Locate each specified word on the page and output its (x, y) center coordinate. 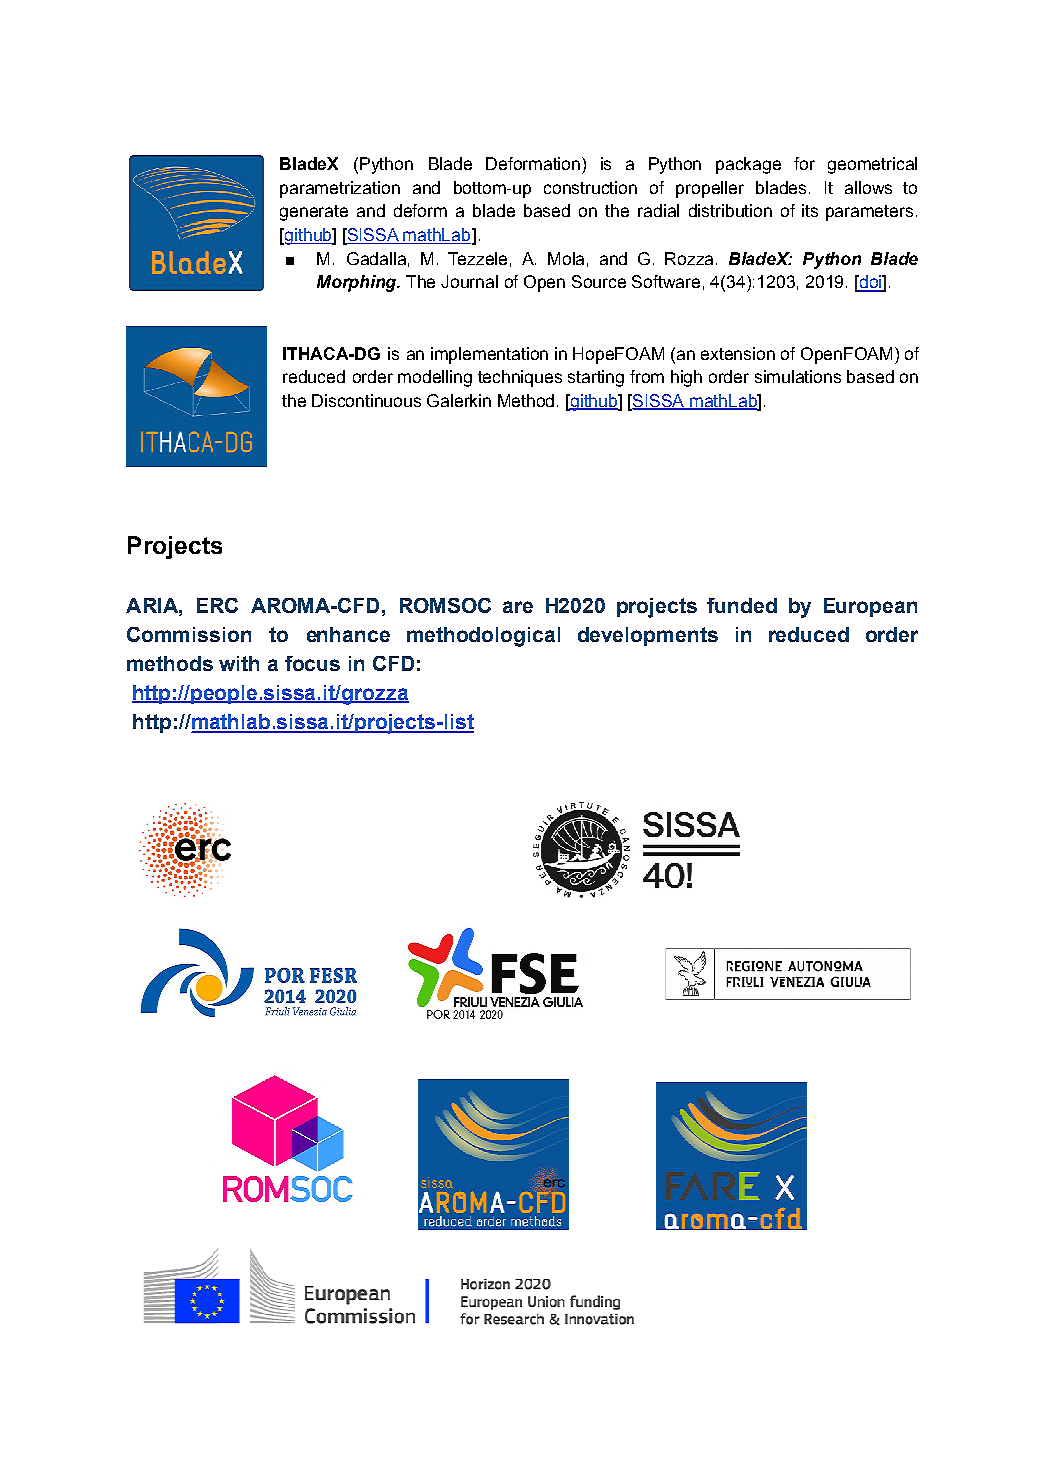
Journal (469, 281)
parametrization (340, 189)
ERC (217, 605)
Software (666, 281)
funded (742, 605)
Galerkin (459, 400)
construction (590, 187)
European (870, 607)
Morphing (358, 283)
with (239, 663)
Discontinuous (366, 400)
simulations (798, 376)
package (748, 165)
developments (648, 636)
